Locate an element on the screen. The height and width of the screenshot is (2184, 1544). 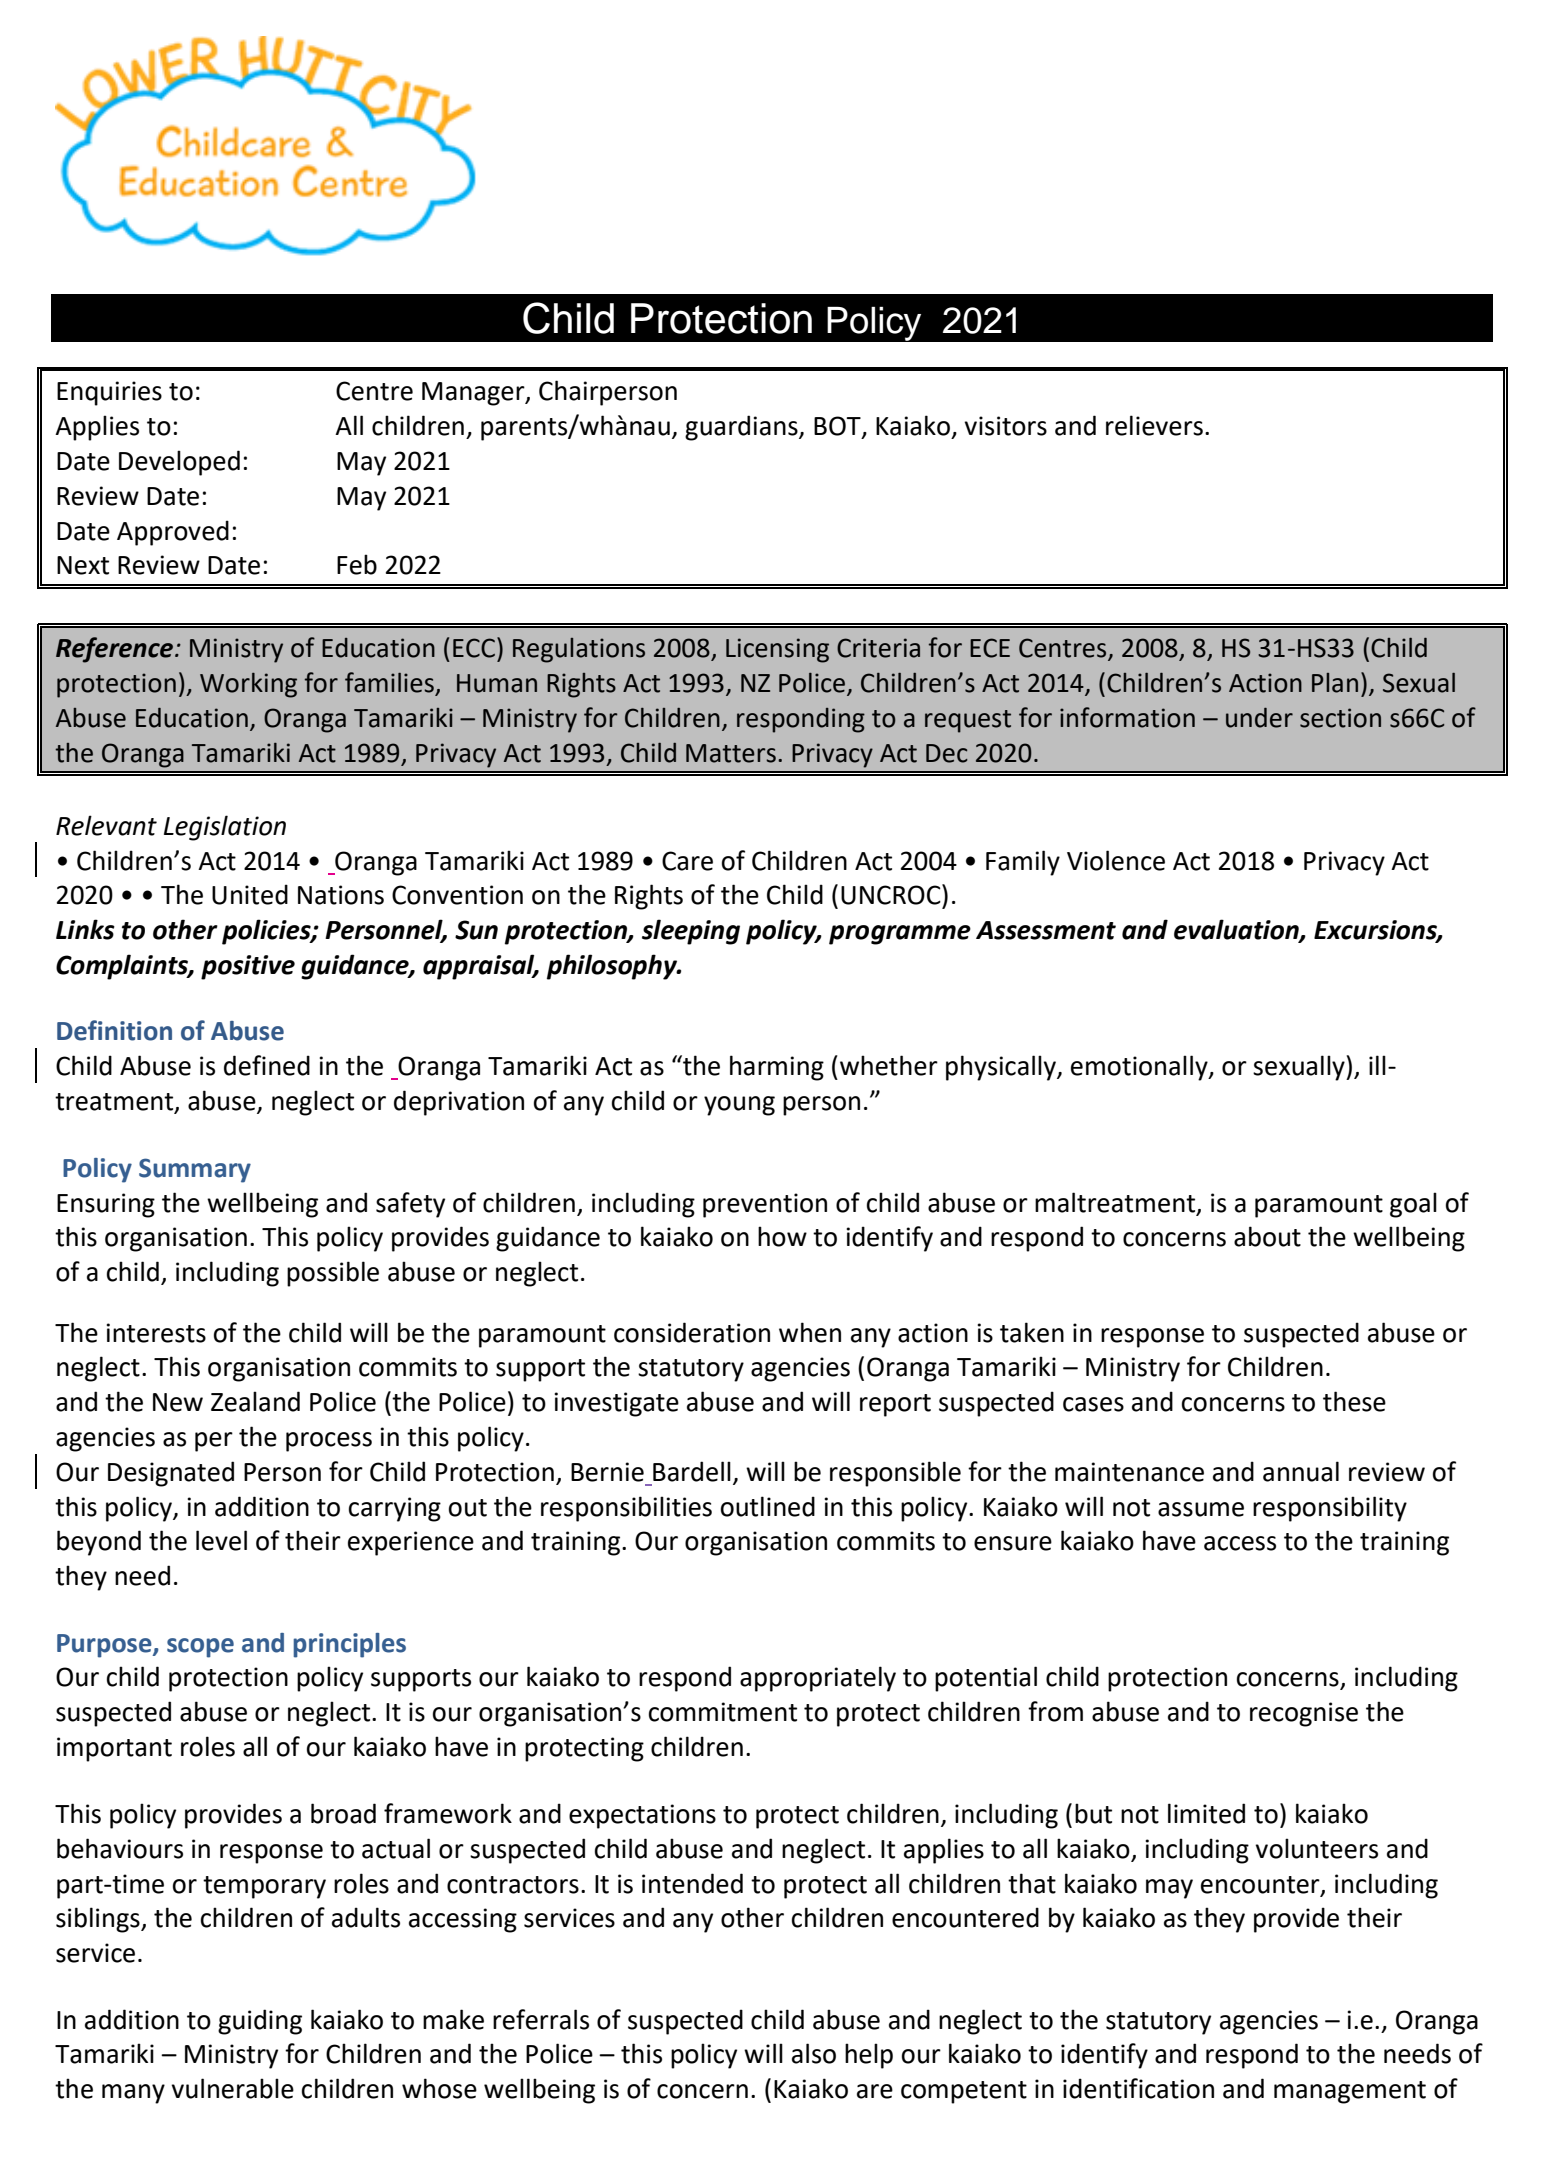
positive is located at coordinates (248, 967).
